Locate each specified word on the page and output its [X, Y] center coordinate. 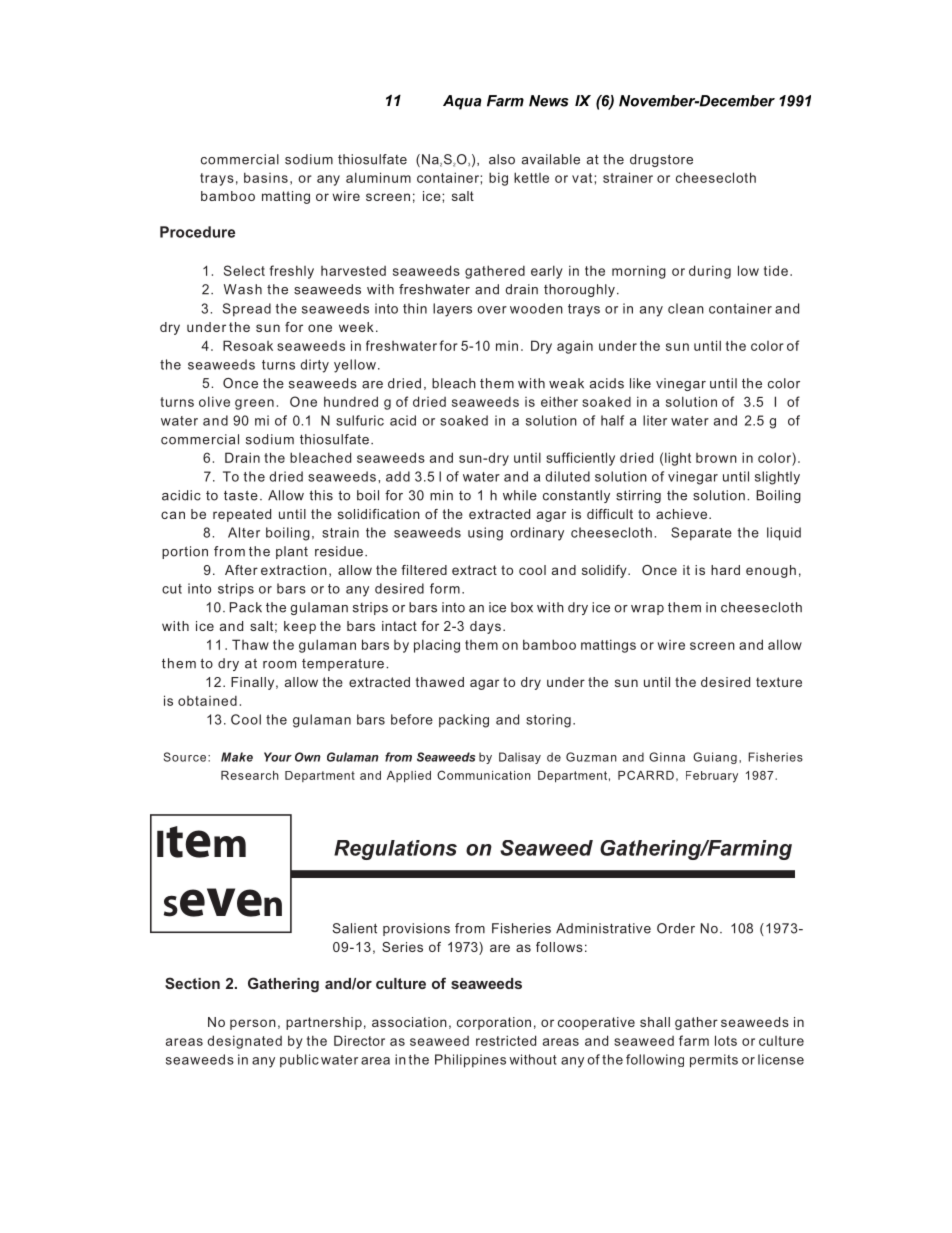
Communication [484, 775]
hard [725, 570]
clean [686, 308]
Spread [247, 310]
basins [266, 177]
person [253, 1024]
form [445, 588]
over [492, 310]
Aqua [462, 102]
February [712, 777]
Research [250, 775]
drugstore [661, 160]
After [241, 570]
